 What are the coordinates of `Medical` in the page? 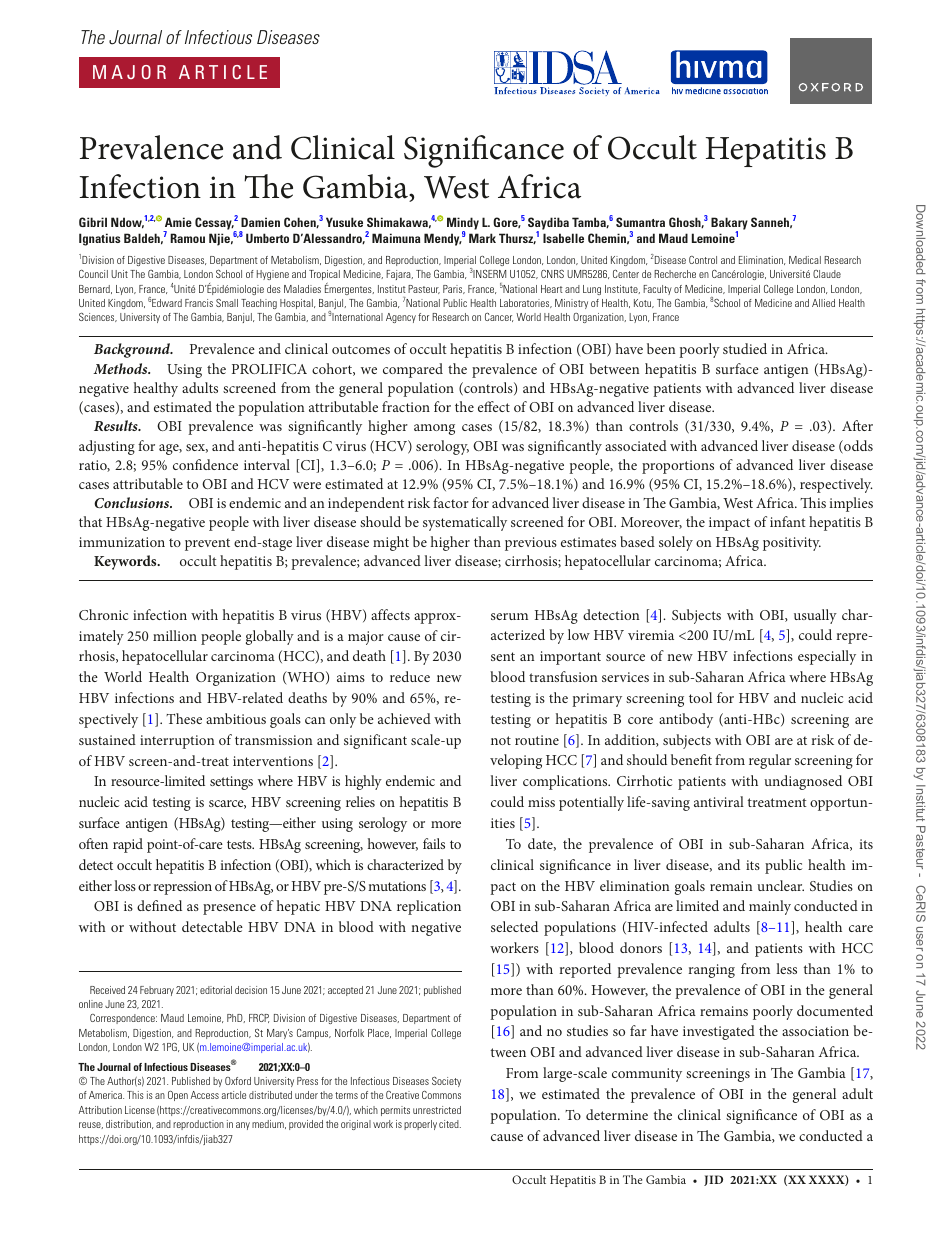 It's located at (805, 260).
